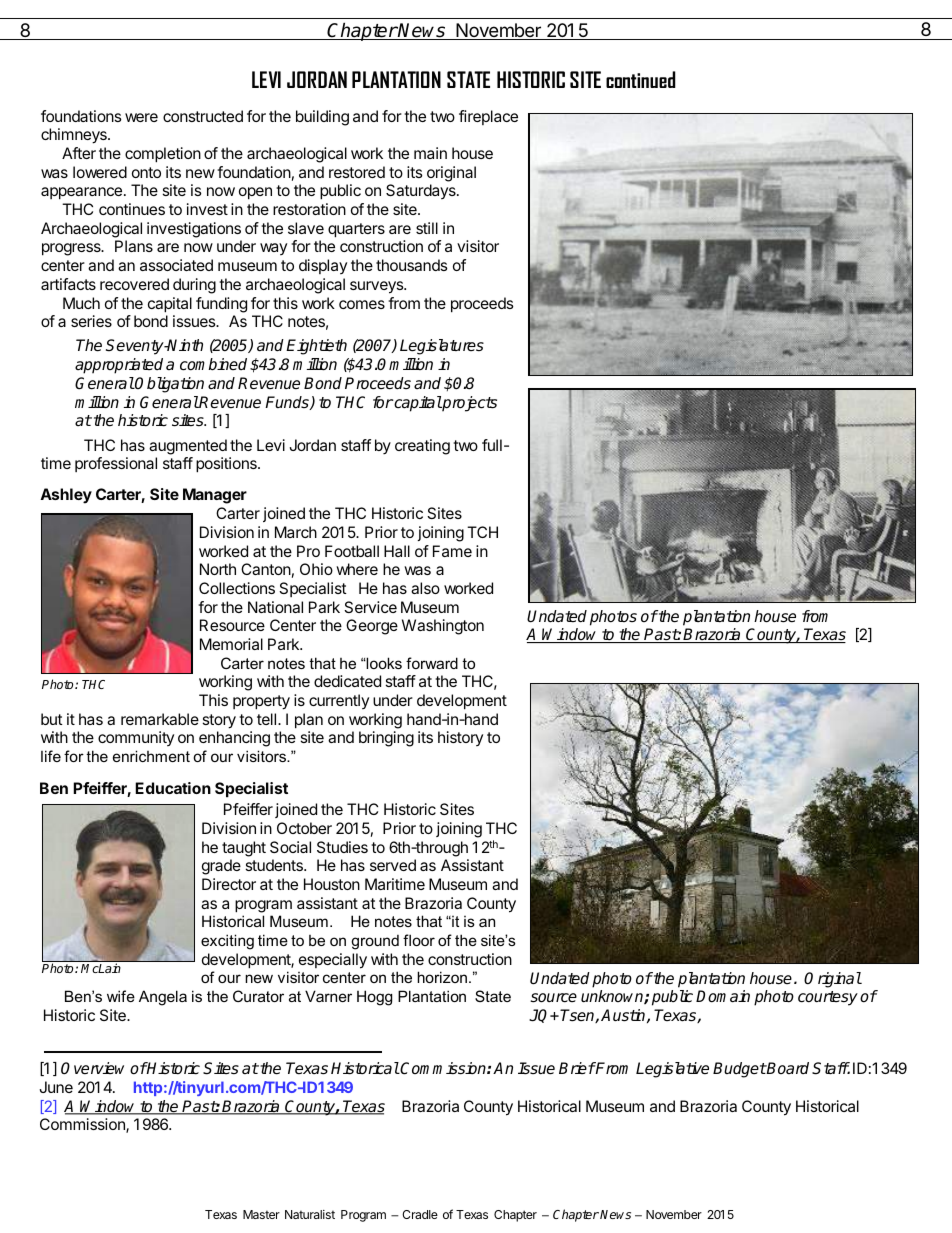 The image size is (952, 1233). I want to click on exciting, so click(227, 942).
